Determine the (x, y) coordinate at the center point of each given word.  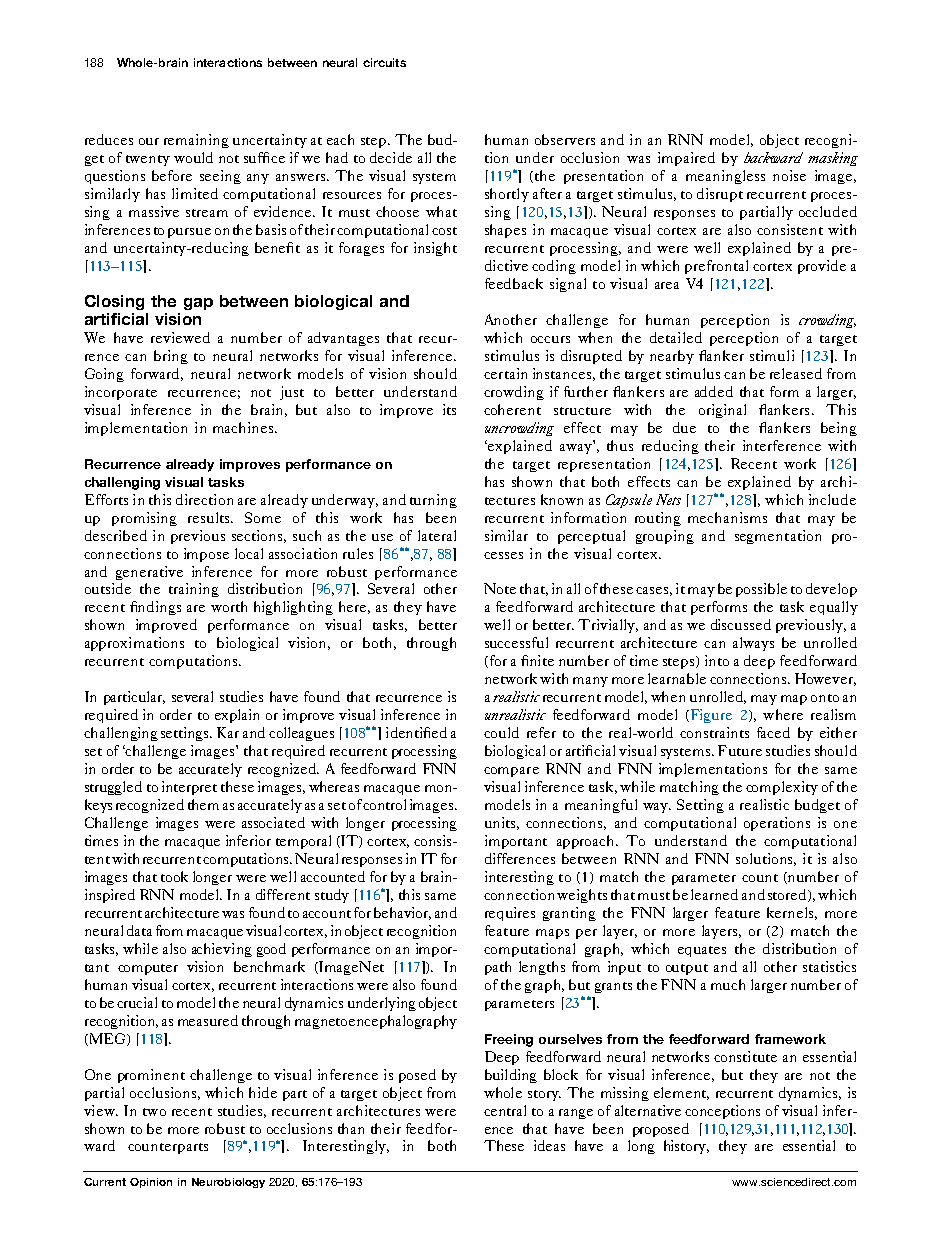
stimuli (772, 355)
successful (516, 642)
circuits (384, 62)
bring (171, 357)
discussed (741, 624)
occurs (550, 339)
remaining (196, 141)
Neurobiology (228, 1183)
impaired (686, 159)
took (174, 876)
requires (510, 914)
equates (702, 951)
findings (155, 608)
